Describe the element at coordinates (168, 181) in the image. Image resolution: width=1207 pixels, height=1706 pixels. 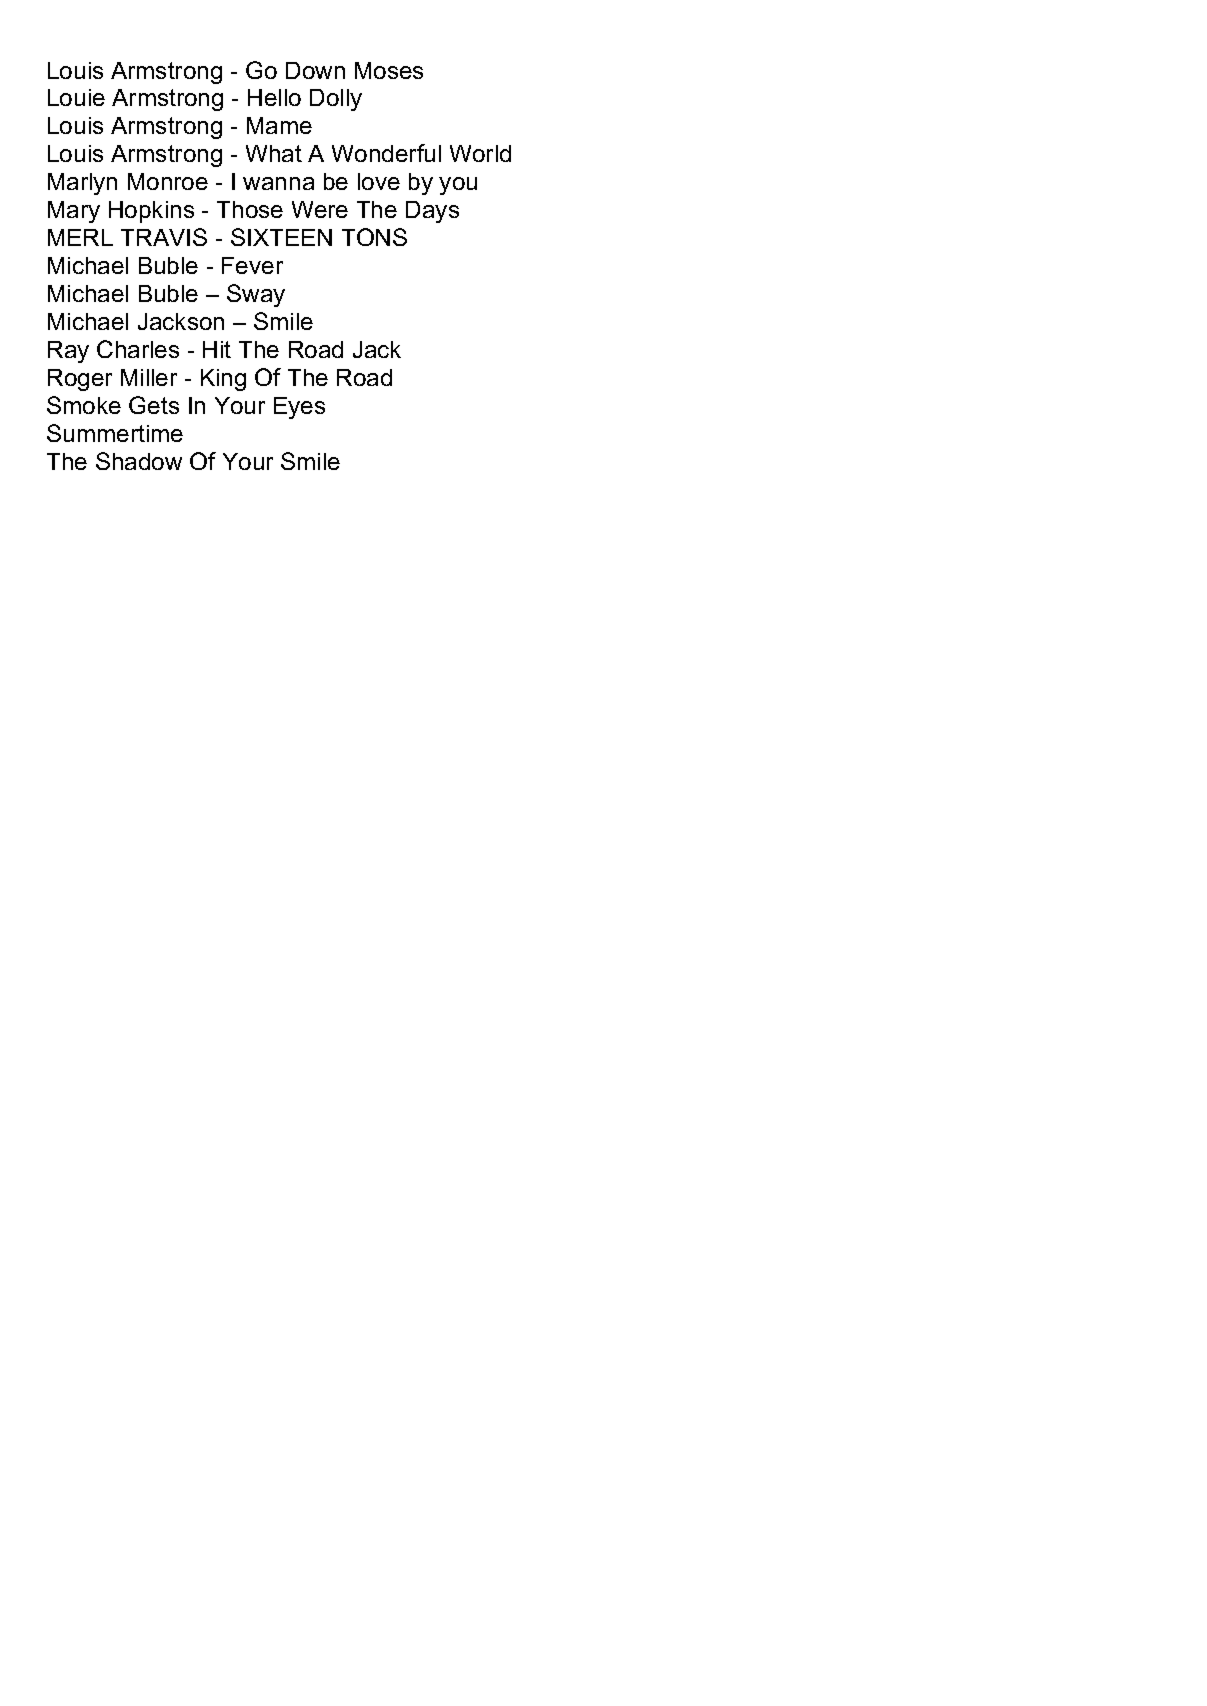
I see `Monroe` at that location.
